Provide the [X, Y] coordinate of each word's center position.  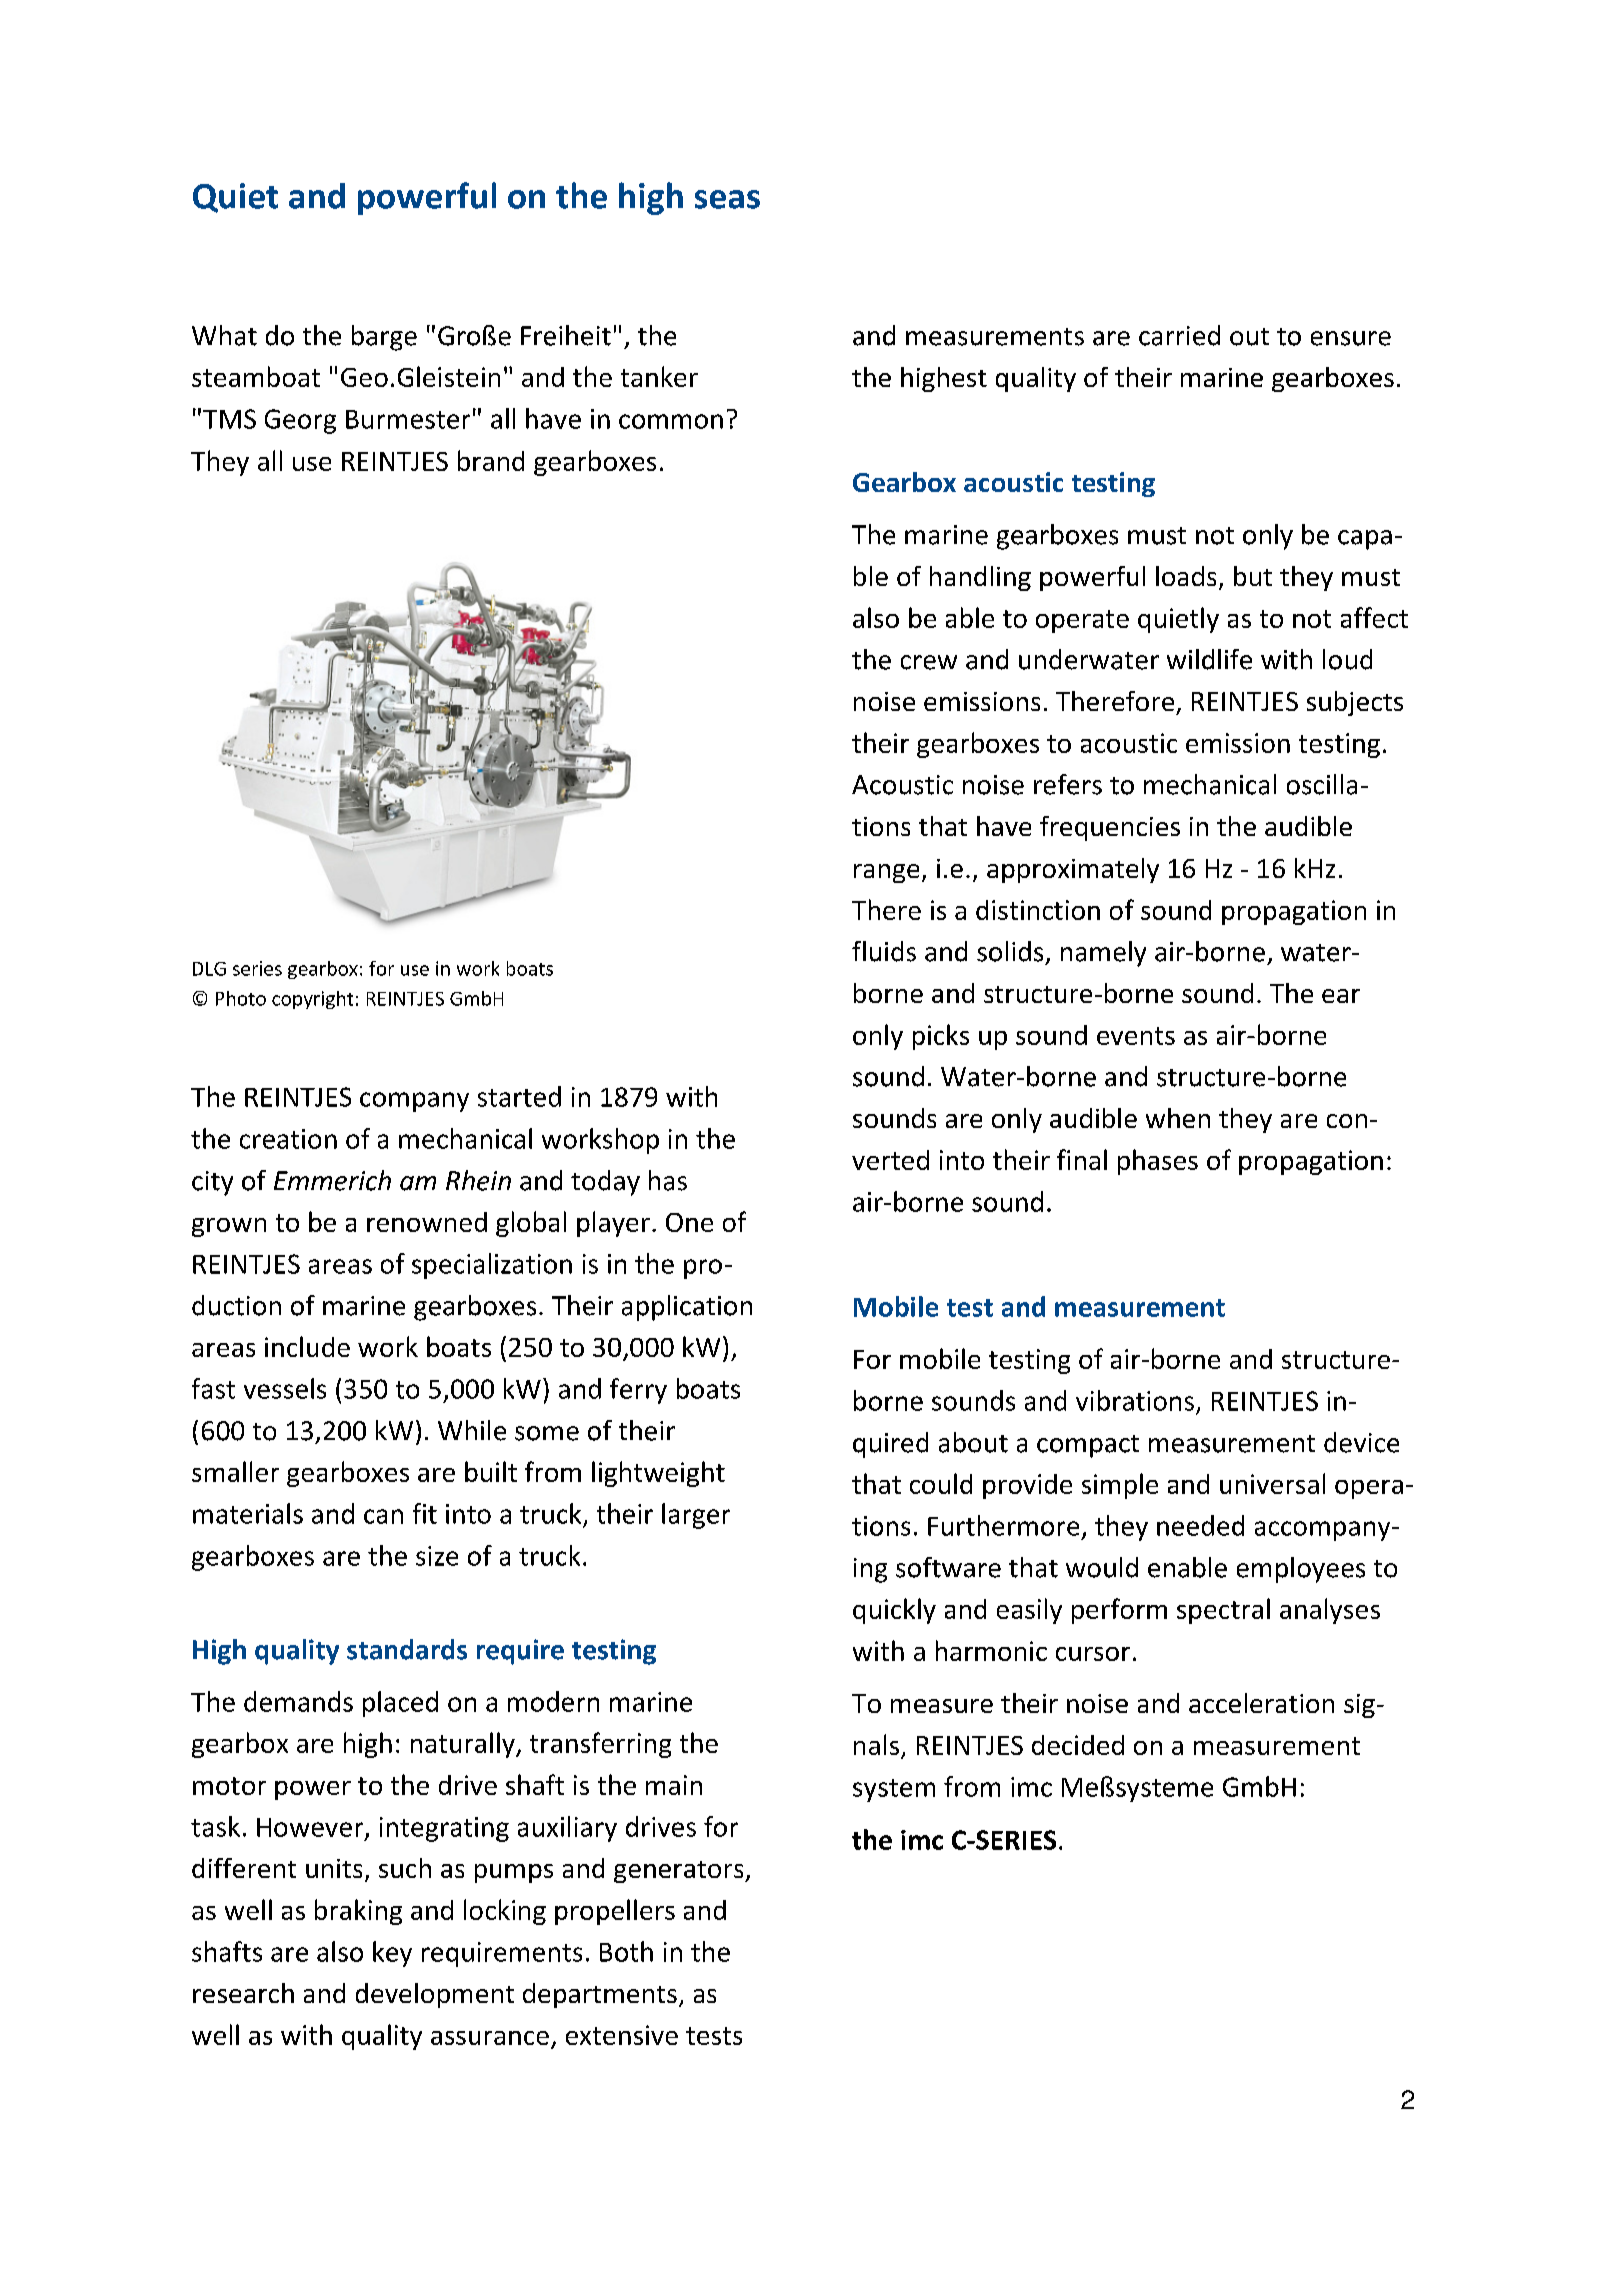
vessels [285, 1388]
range [886, 873]
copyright [312, 1000]
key [392, 1954]
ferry [638, 1391]
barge [384, 338]
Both [626, 1951]
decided [1078, 1745]
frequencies [1110, 828]
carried [1179, 335]
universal [1272, 1483]
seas [727, 199]
